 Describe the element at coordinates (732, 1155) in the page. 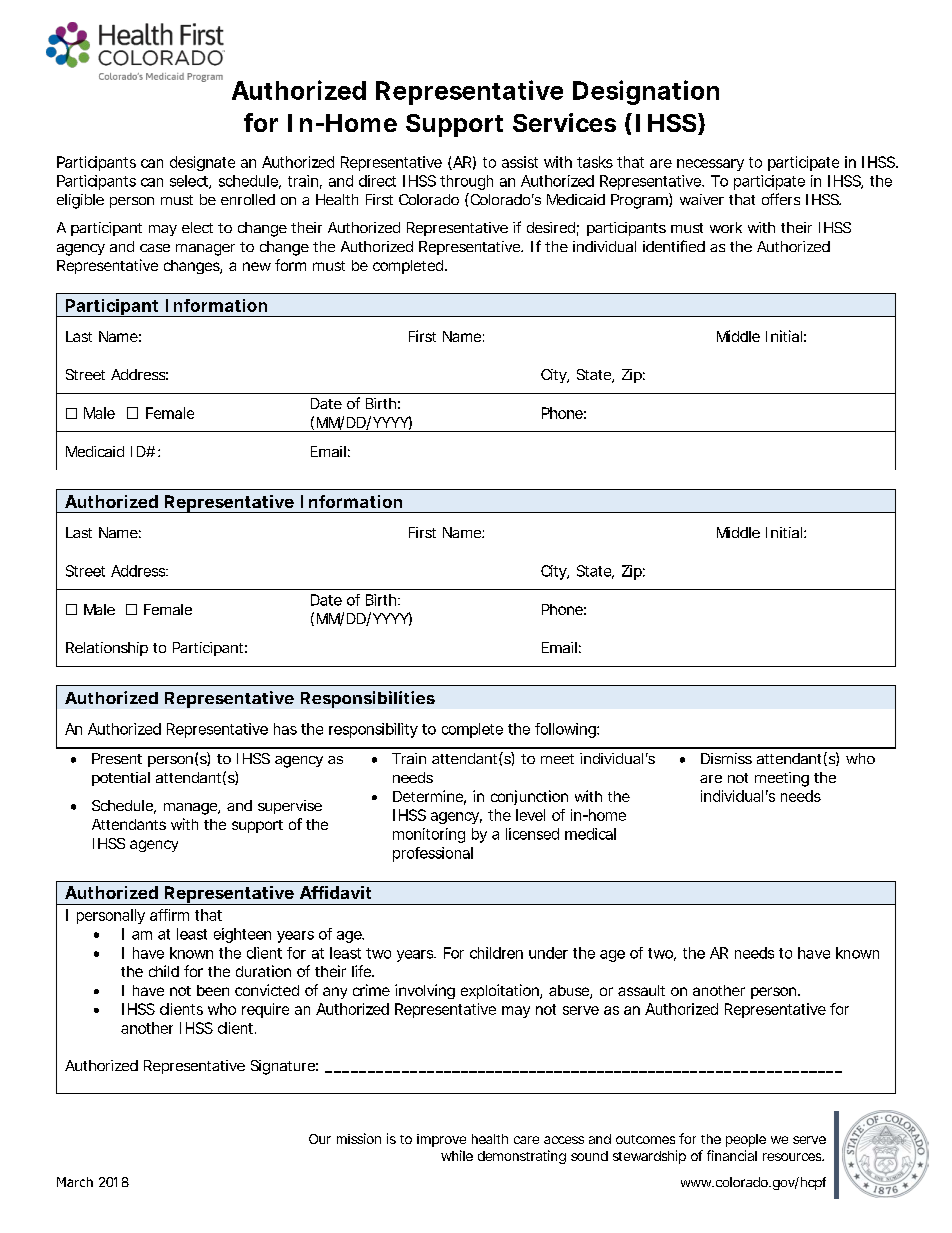

I see `financial` at that location.
